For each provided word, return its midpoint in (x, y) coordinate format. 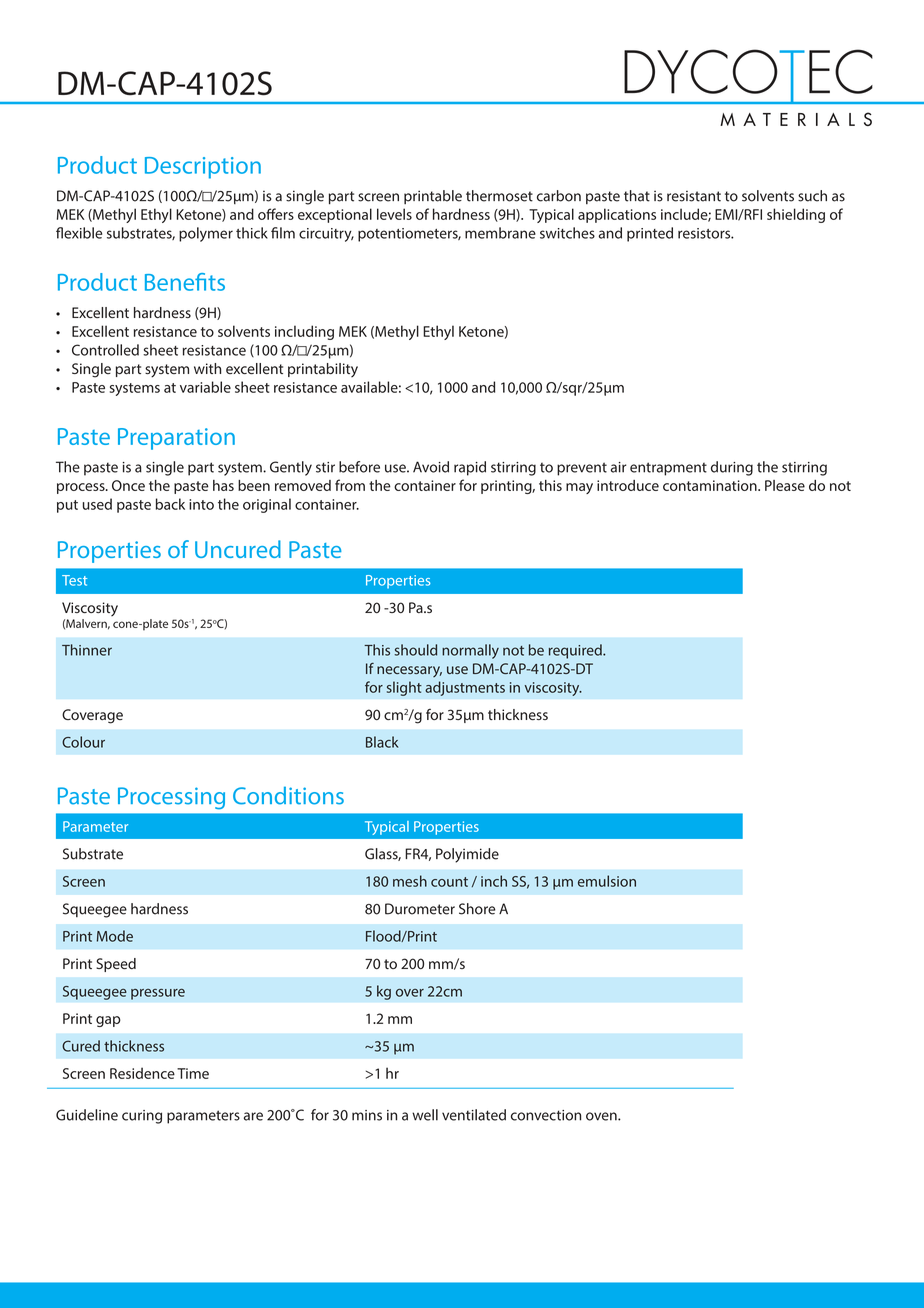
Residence (142, 1073)
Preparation (176, 439)
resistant (694, 196)
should (415, 650)
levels (394, 214)
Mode (115, 936)
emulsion (607, 881)
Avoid (431, 467)
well (425, 1115)
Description (203, 168)
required (576, 651)
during (732, 468)
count (449, 882)
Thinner (87, 650)
